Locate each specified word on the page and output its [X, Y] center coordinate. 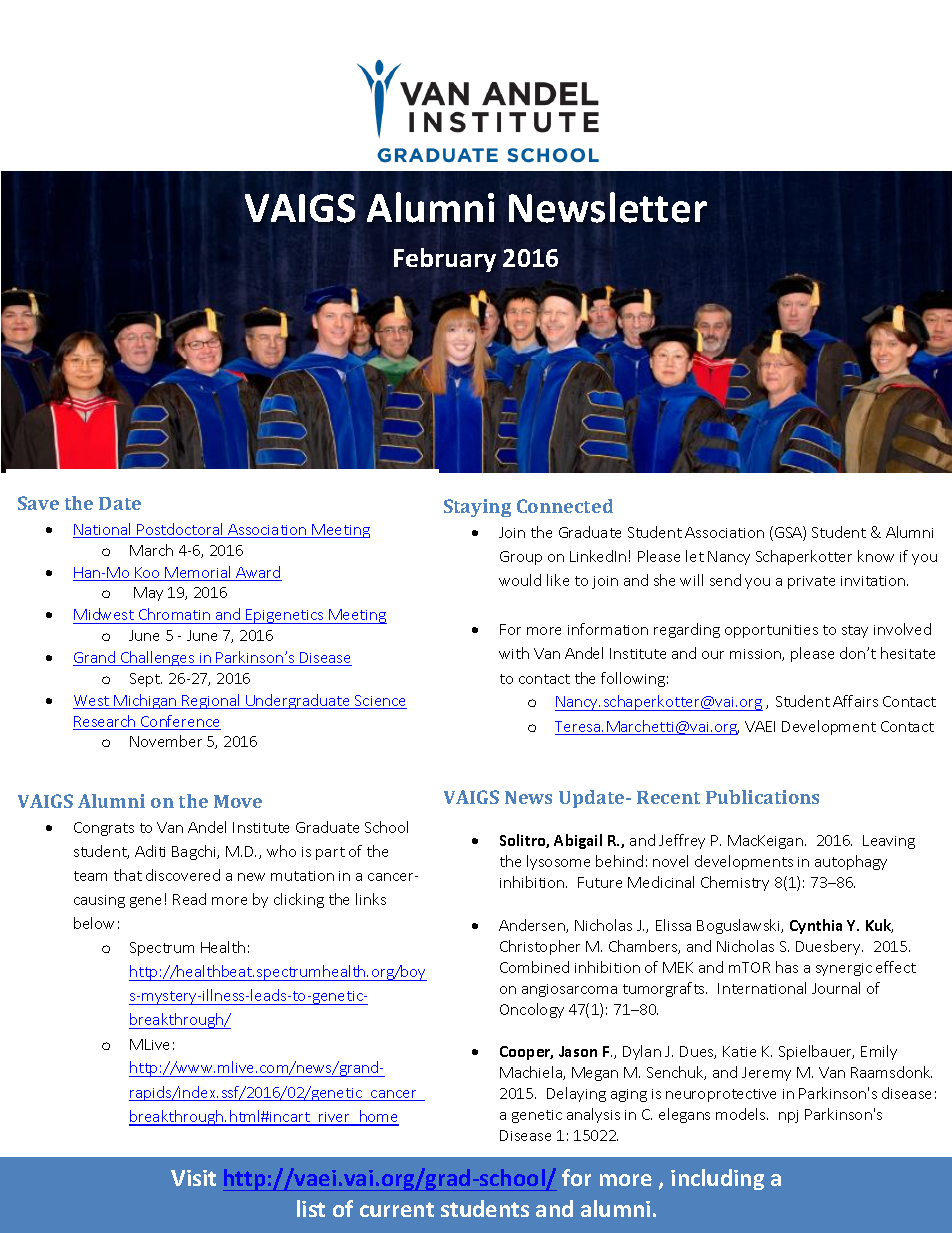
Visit [193, 1178]
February [445, 260]
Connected [565, 506]
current [397, 1209]
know [876, 556]
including [717, 1179]
